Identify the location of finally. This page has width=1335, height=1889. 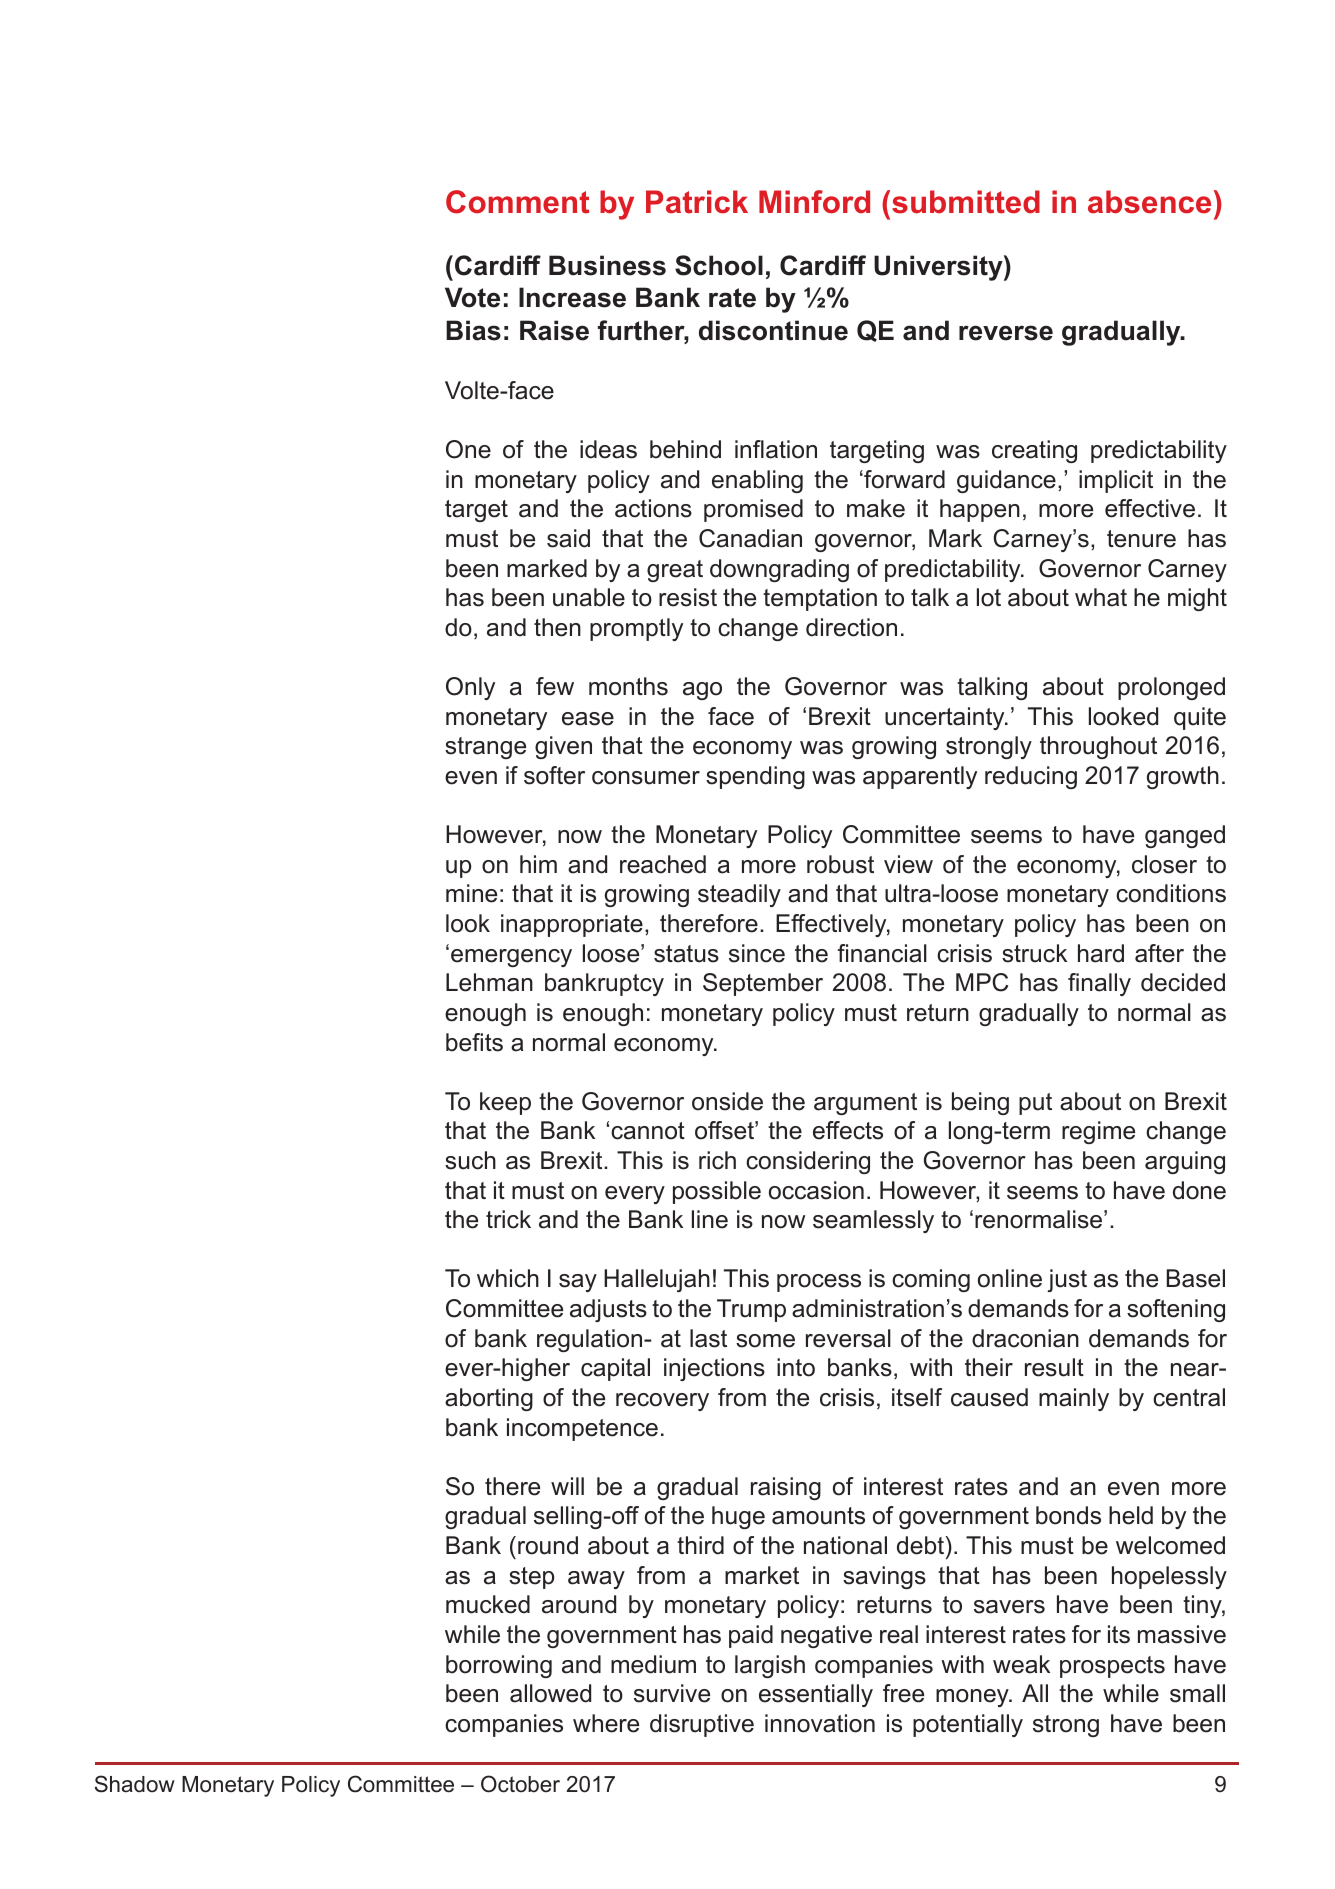
(1099, 984).
